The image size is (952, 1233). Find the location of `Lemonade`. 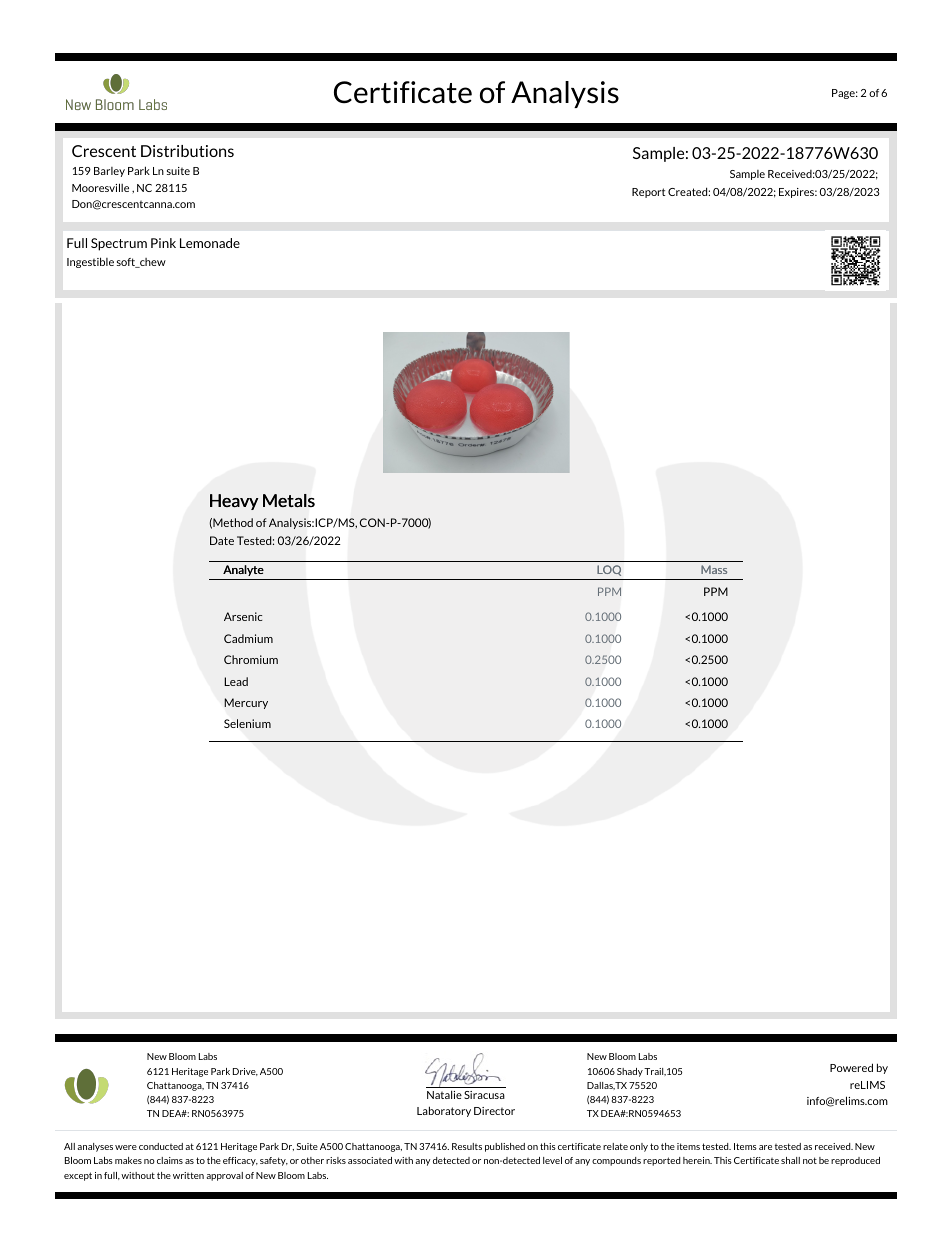

Lemonade is located at coordinates (210, 243).
